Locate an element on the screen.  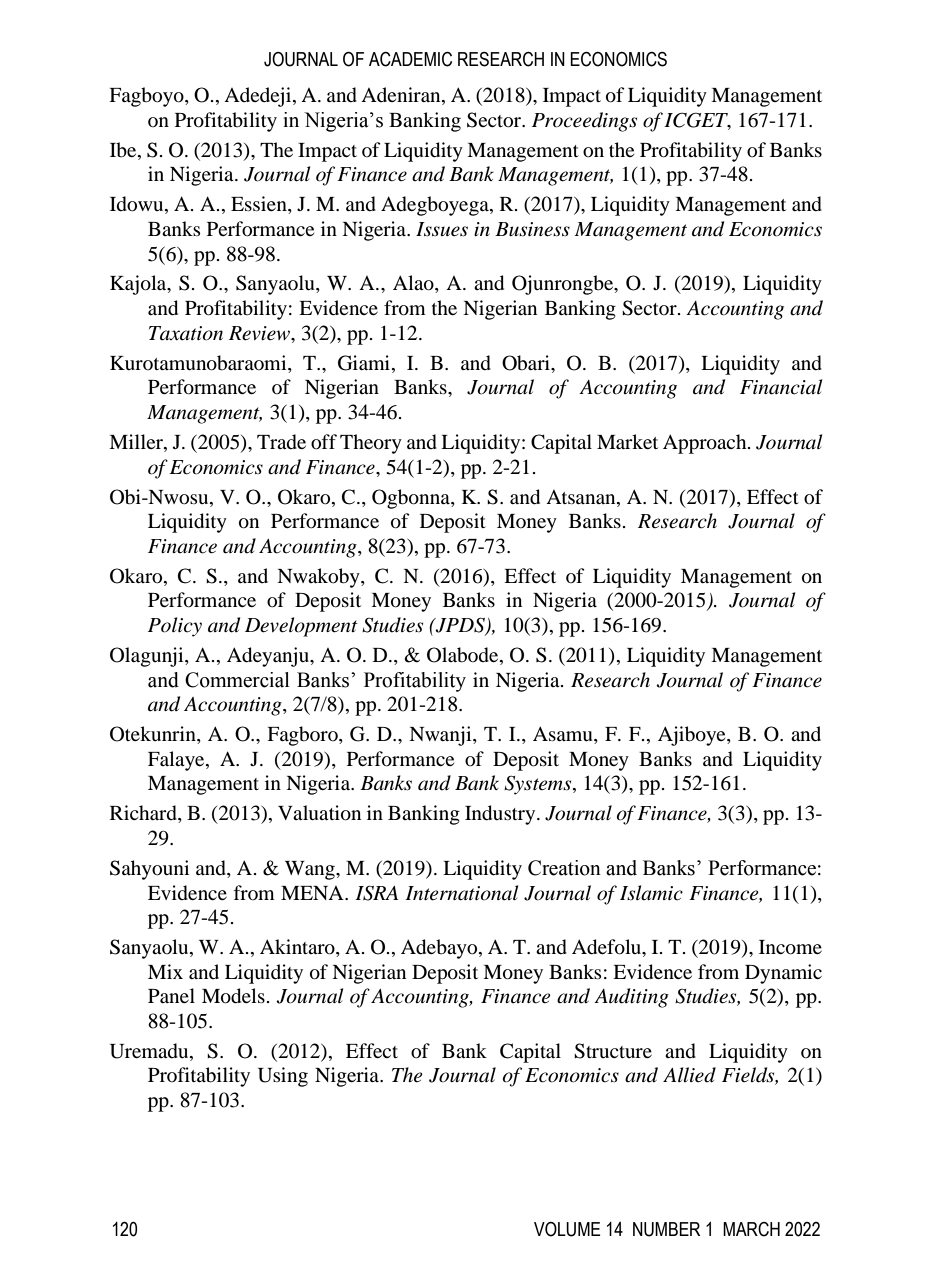
Dynamic is located at coordinates (783, 974).
